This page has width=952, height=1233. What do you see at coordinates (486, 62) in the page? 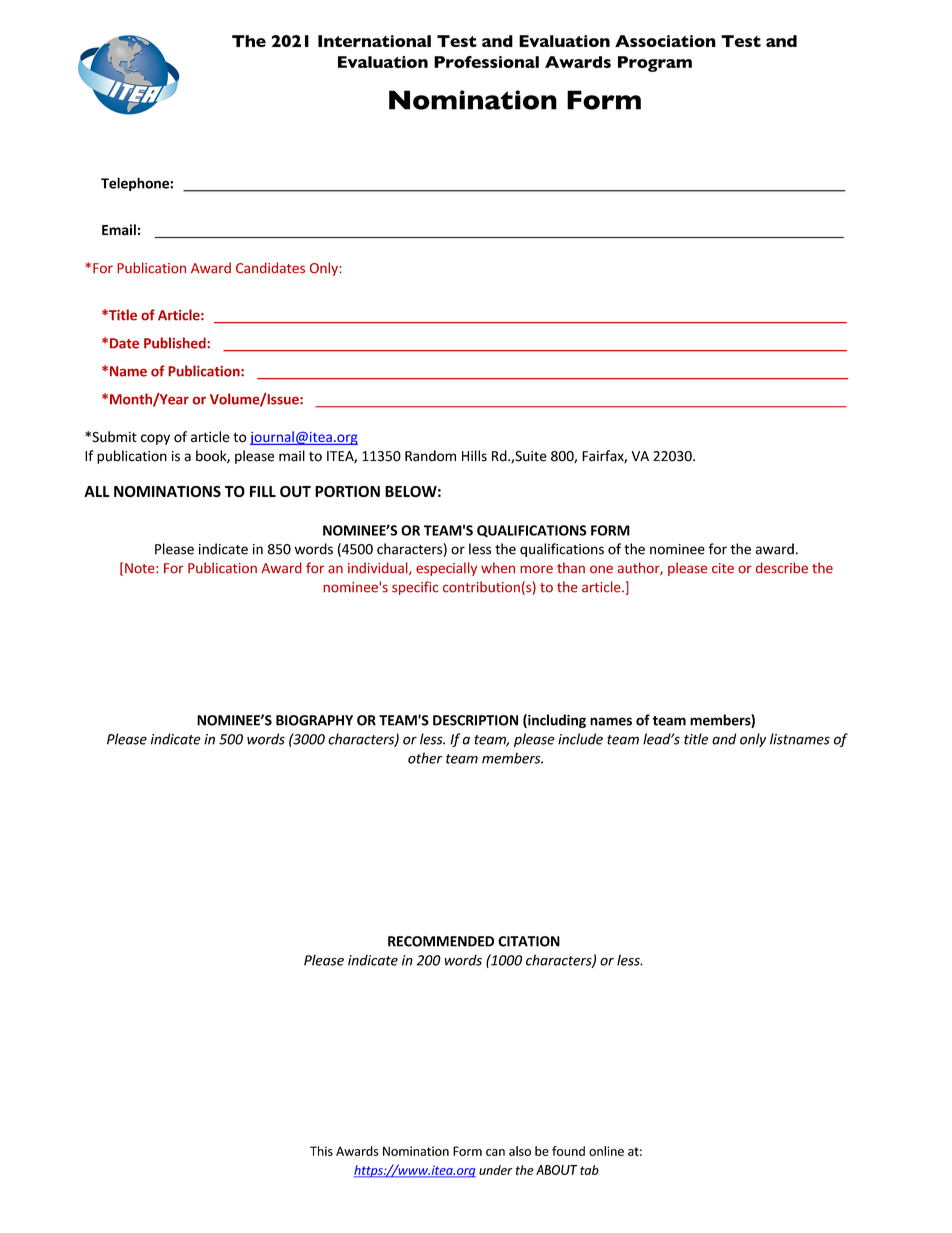
I see `Professional` at bounding box center [486, 62].
